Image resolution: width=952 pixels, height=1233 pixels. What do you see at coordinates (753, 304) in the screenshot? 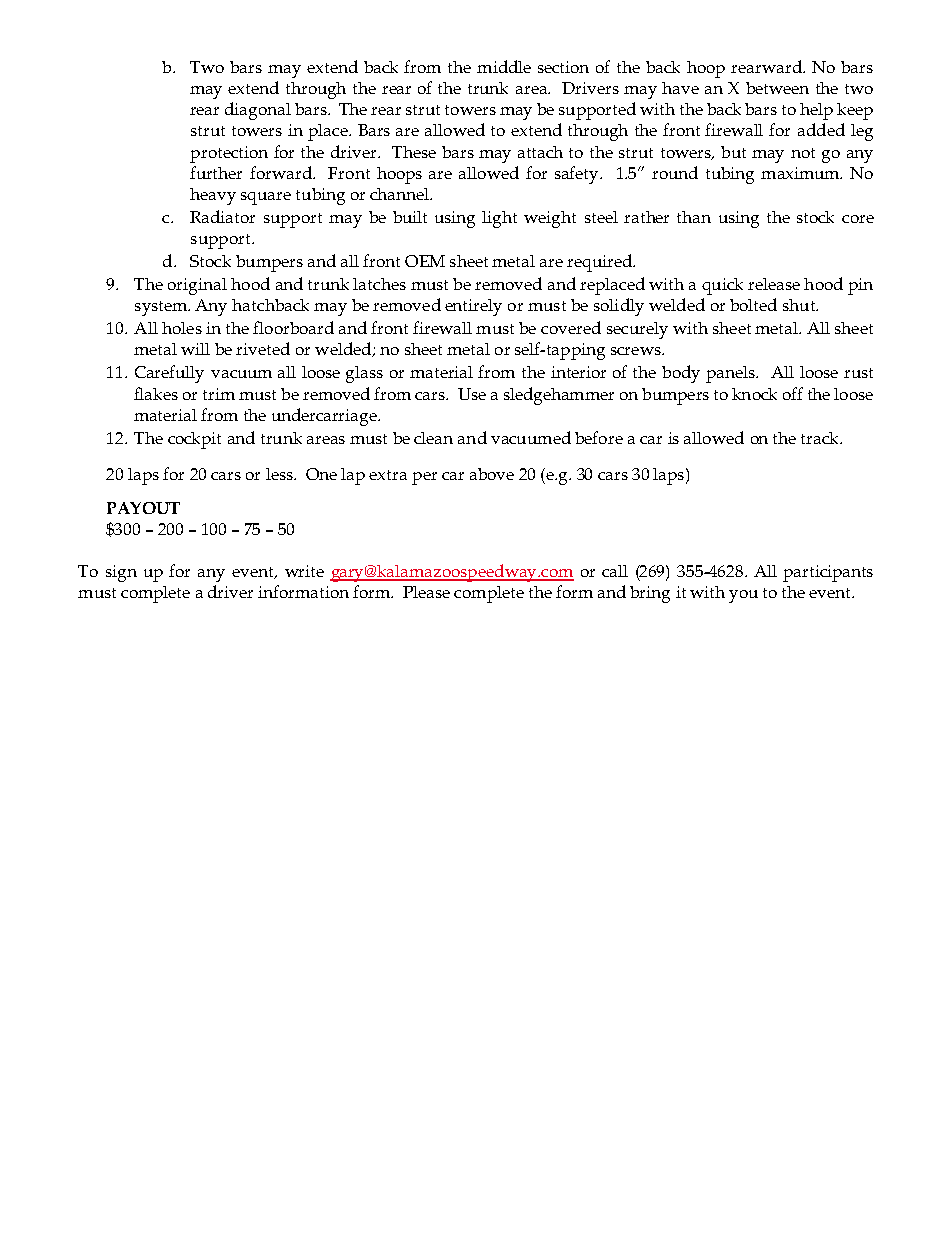
I see `bolted` at bounding box center [753, 304].
